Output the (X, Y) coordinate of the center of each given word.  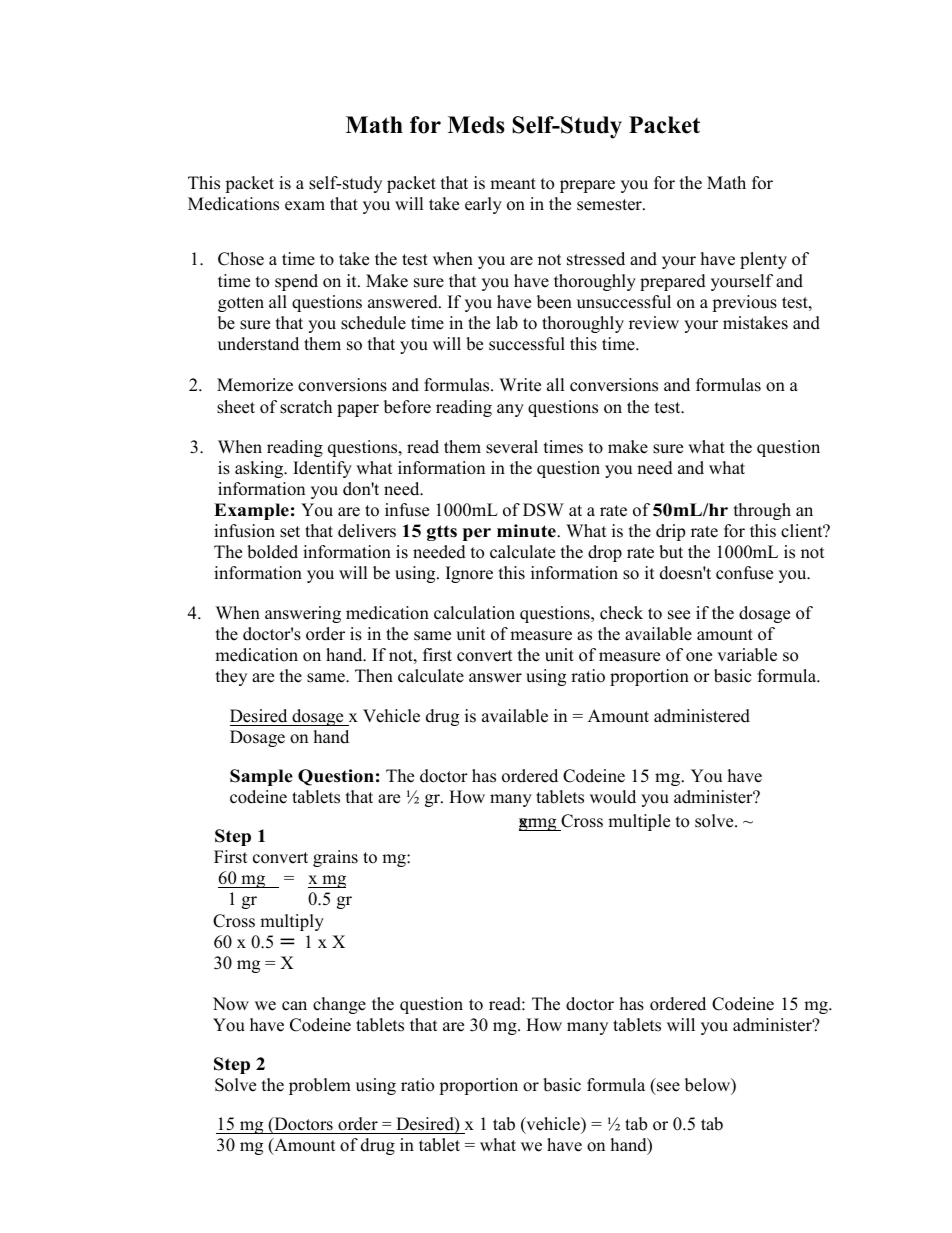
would (613, 797)
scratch (306, 407)
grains (335, 858)
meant (513, 184)
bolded (272, 552)
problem (320, 1086)
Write (520, 385)
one (699, 657)
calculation (474, 613)
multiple (639, 822)
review (654, 323)
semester (610, 205)
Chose (241, 259)
